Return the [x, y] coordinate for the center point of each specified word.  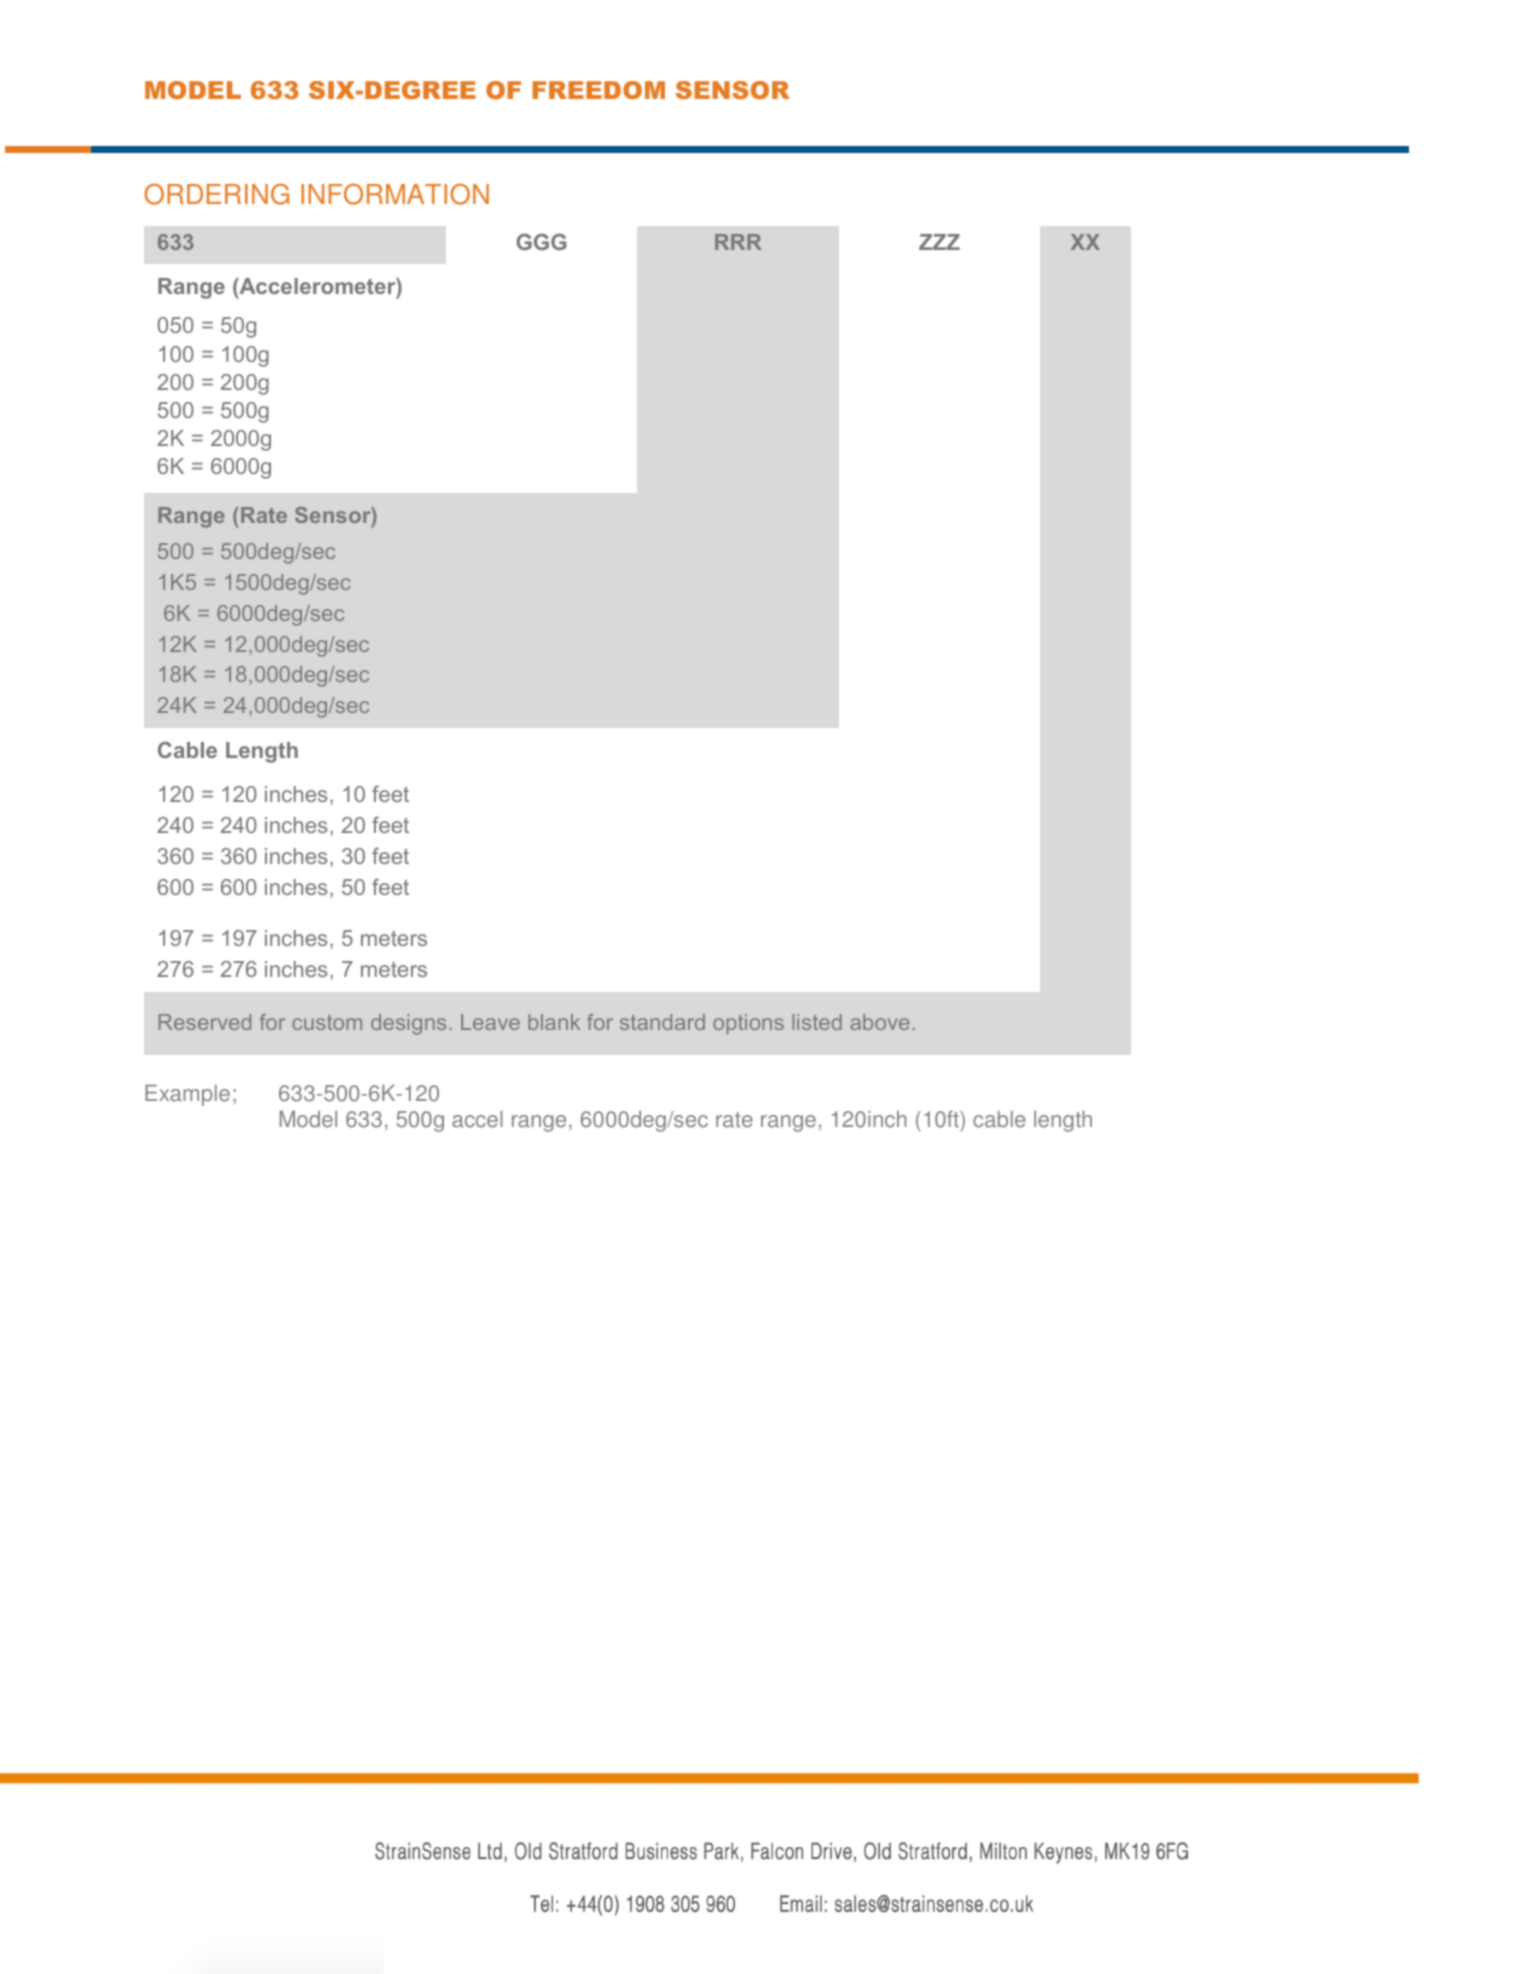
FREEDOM [598, 90]
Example [187, 1095]
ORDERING [216, 194]
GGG [541, 242]
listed [817, 1022]
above [880, 1022]
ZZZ [939, 242]
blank [554, 1022]
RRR [738, 242]
